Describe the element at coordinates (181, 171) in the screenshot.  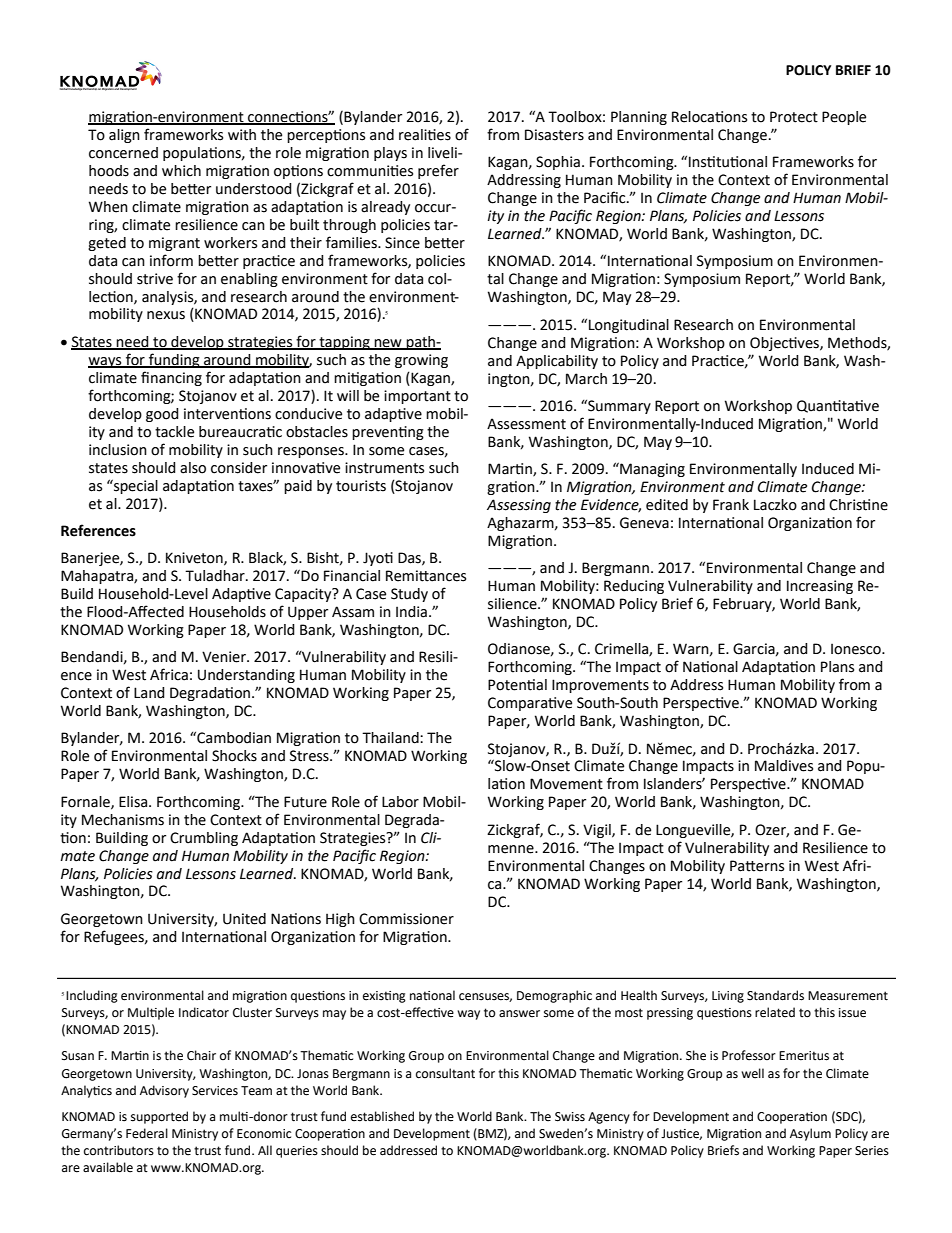
I see `which` at that location.
